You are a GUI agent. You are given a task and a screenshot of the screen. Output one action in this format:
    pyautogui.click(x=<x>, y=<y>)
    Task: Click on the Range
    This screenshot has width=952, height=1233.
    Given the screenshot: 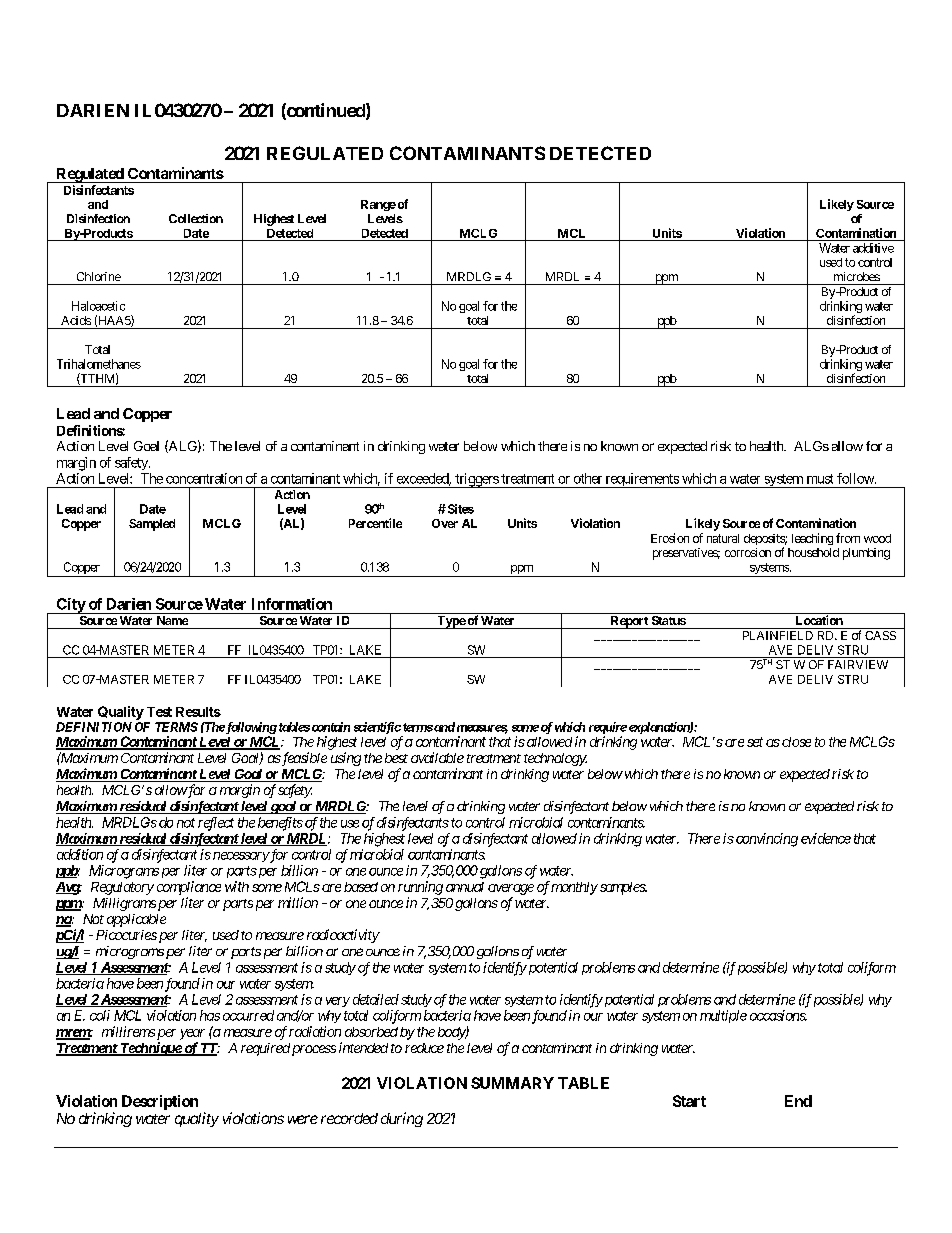 What is the action you would take?
    pyautogui.click(x=378, y=205)
